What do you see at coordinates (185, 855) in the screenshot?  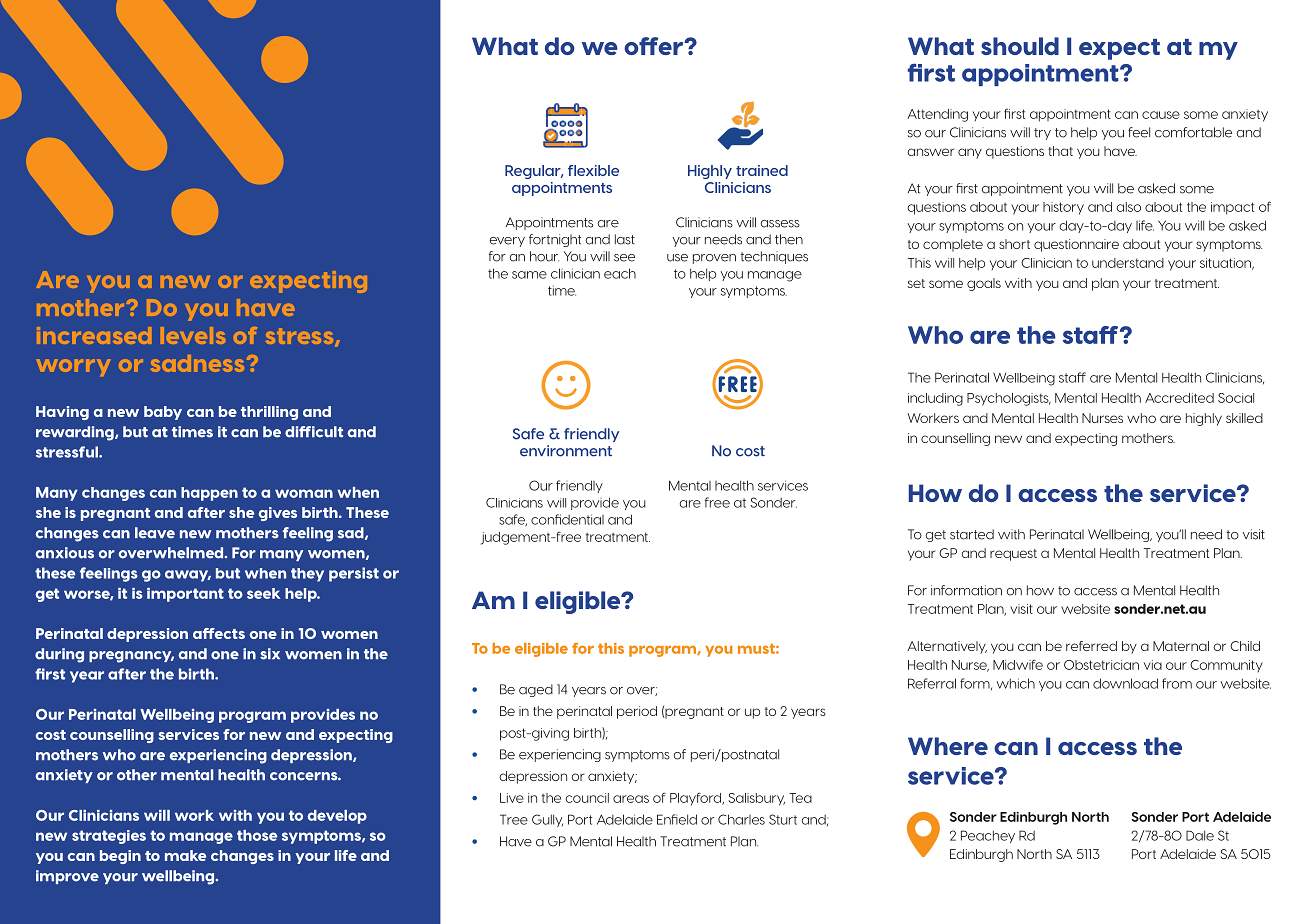 I see `make` at bounding box center [185, 855].
